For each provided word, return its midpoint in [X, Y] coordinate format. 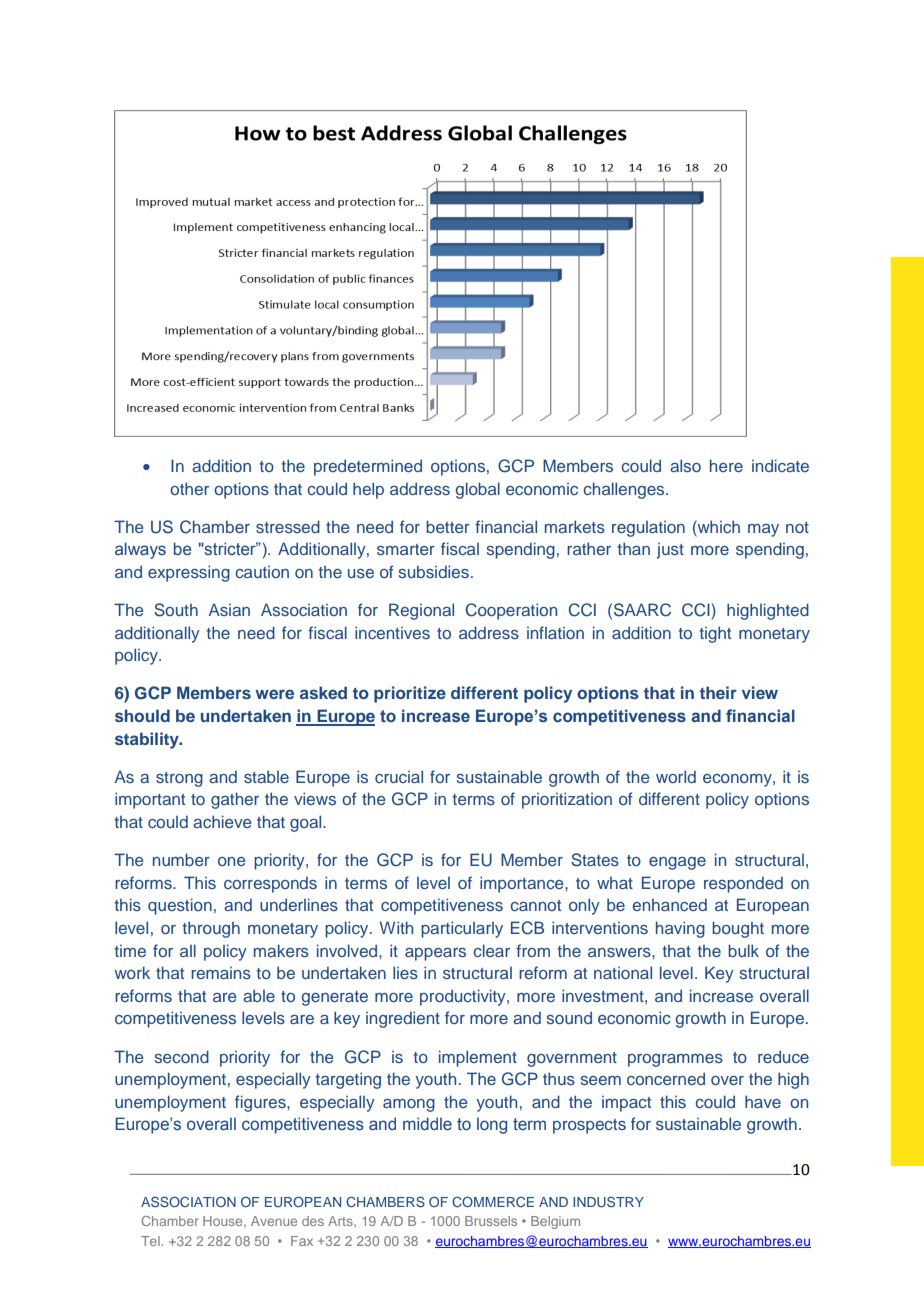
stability [148, 740]
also [685, 465]
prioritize [410, 694]
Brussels [491, 1221]
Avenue [274, 1221]
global [477, 490]
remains [221, 973]
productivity [464, 997]
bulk [743, 950]
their [718, 692]
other [189, 488]
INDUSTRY [608, 1202]
